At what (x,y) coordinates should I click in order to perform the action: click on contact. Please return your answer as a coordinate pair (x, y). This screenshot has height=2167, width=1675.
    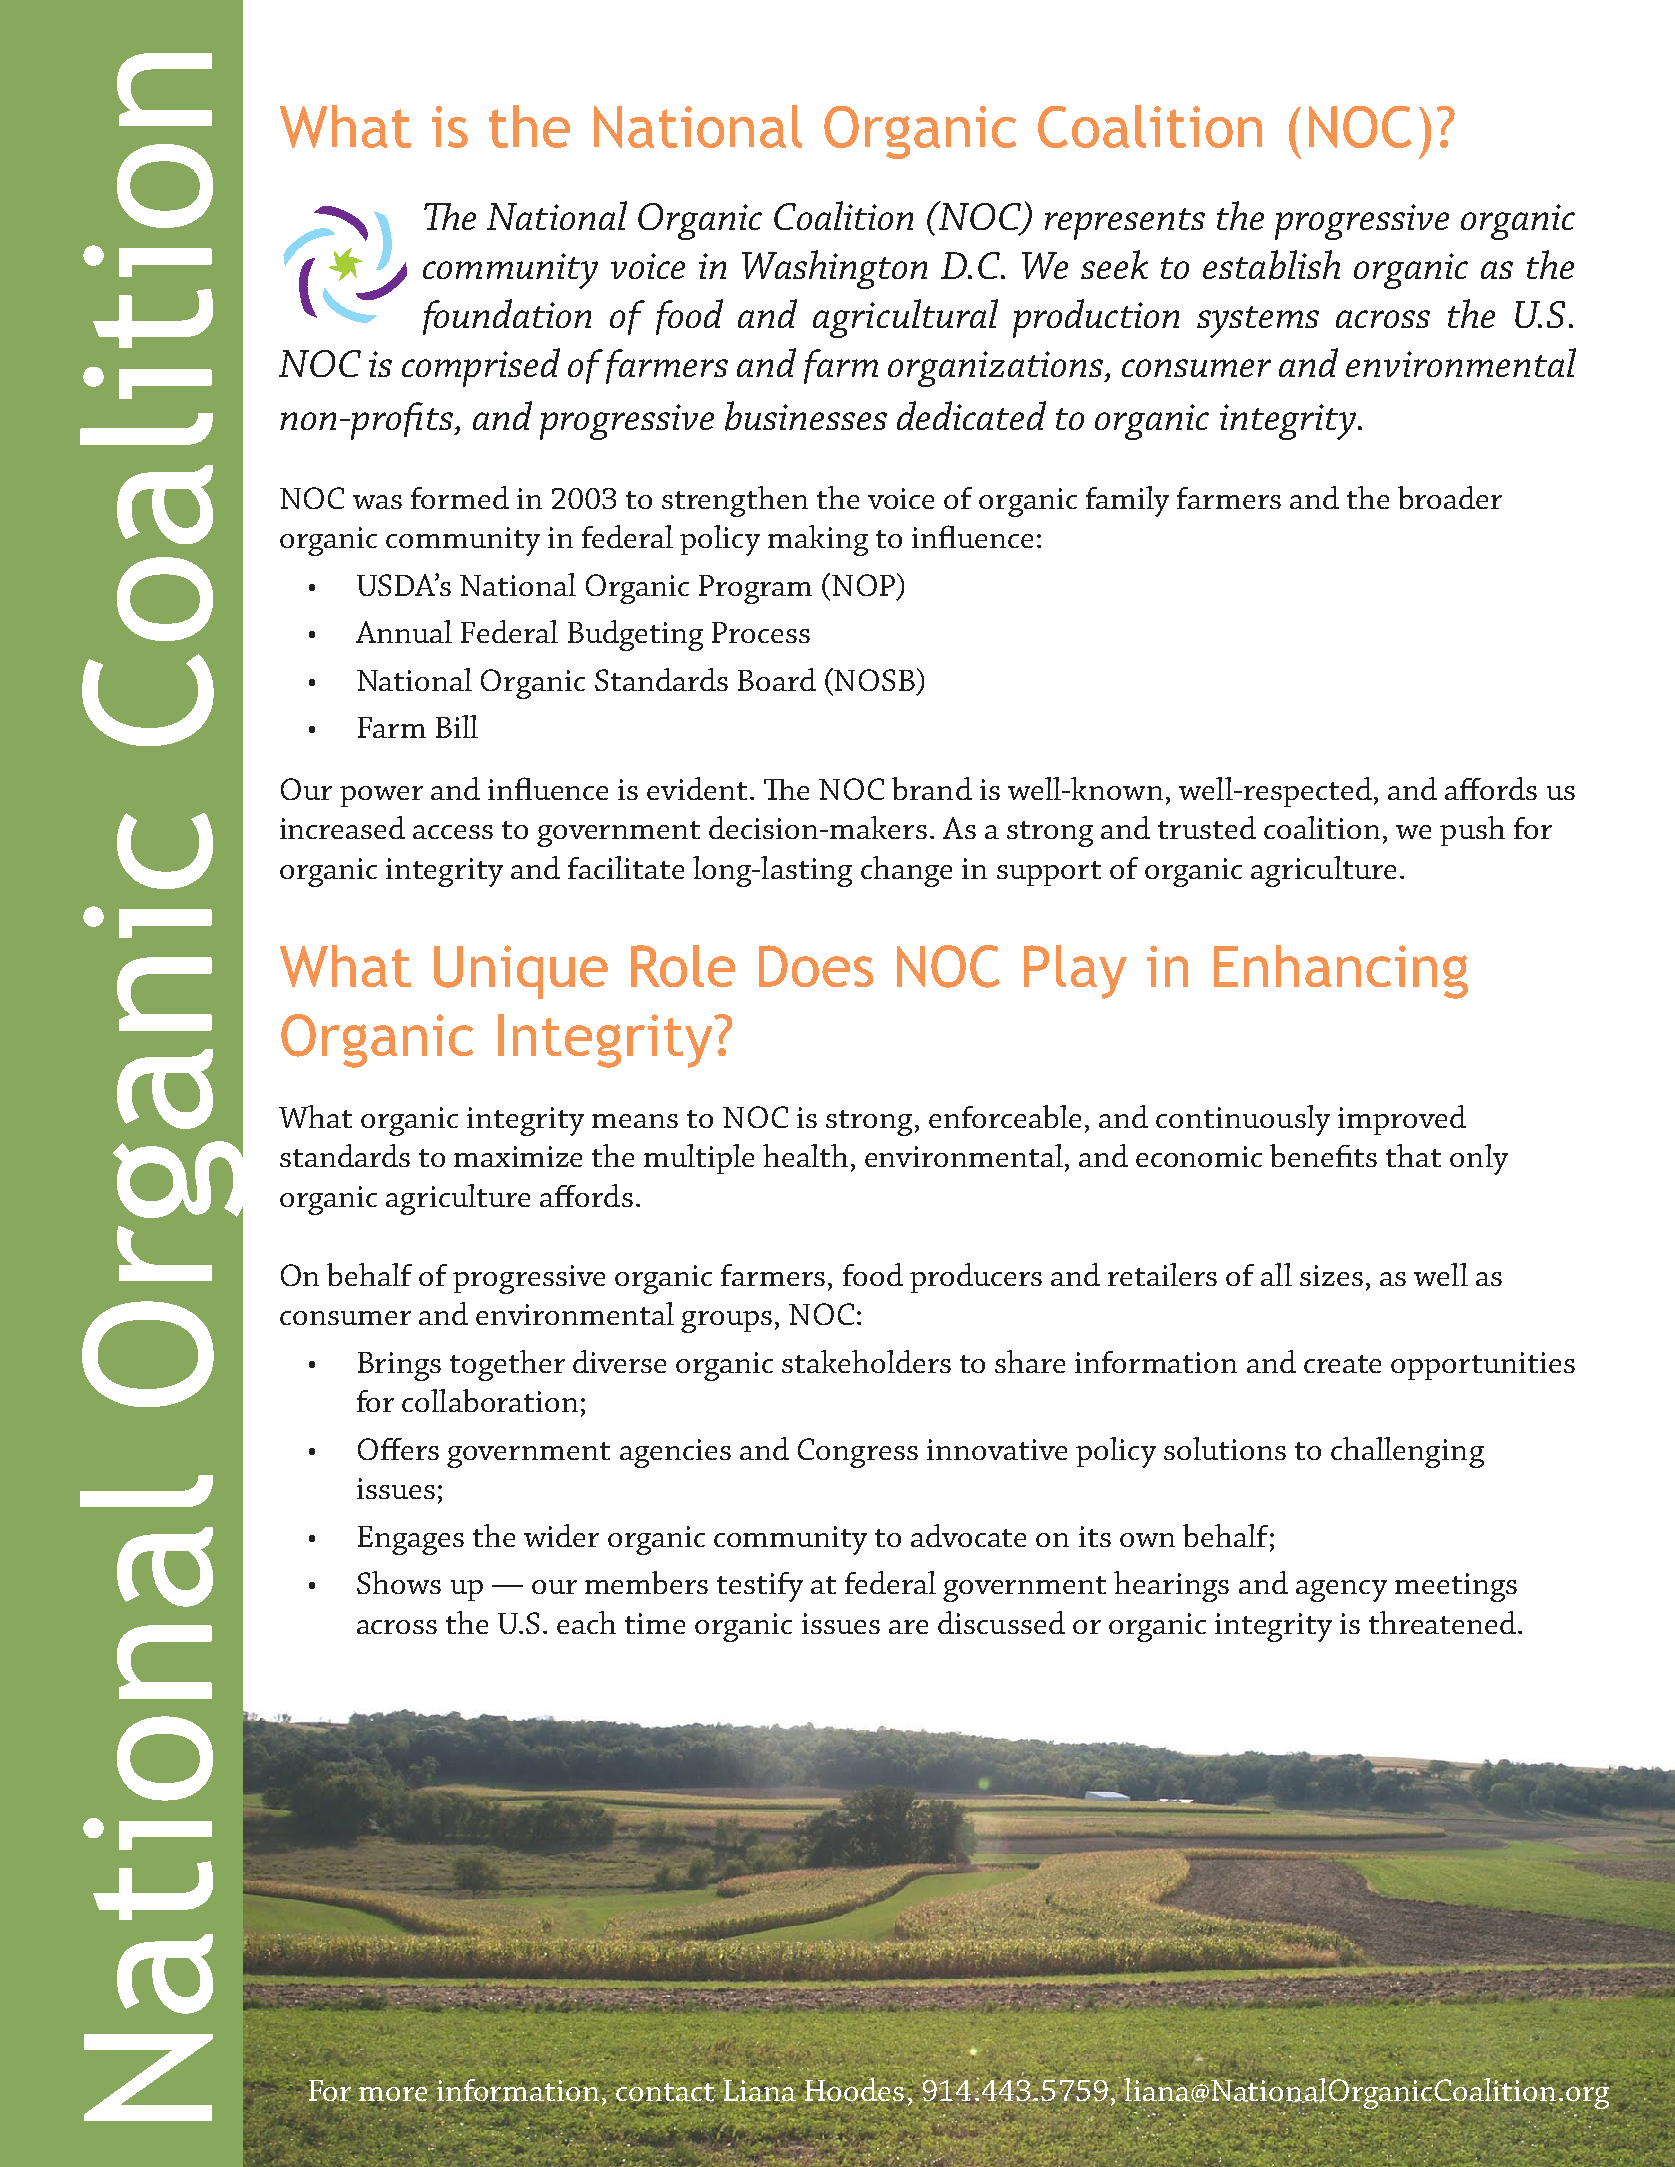
    Looking at the image, I should click on (666, 2092).
